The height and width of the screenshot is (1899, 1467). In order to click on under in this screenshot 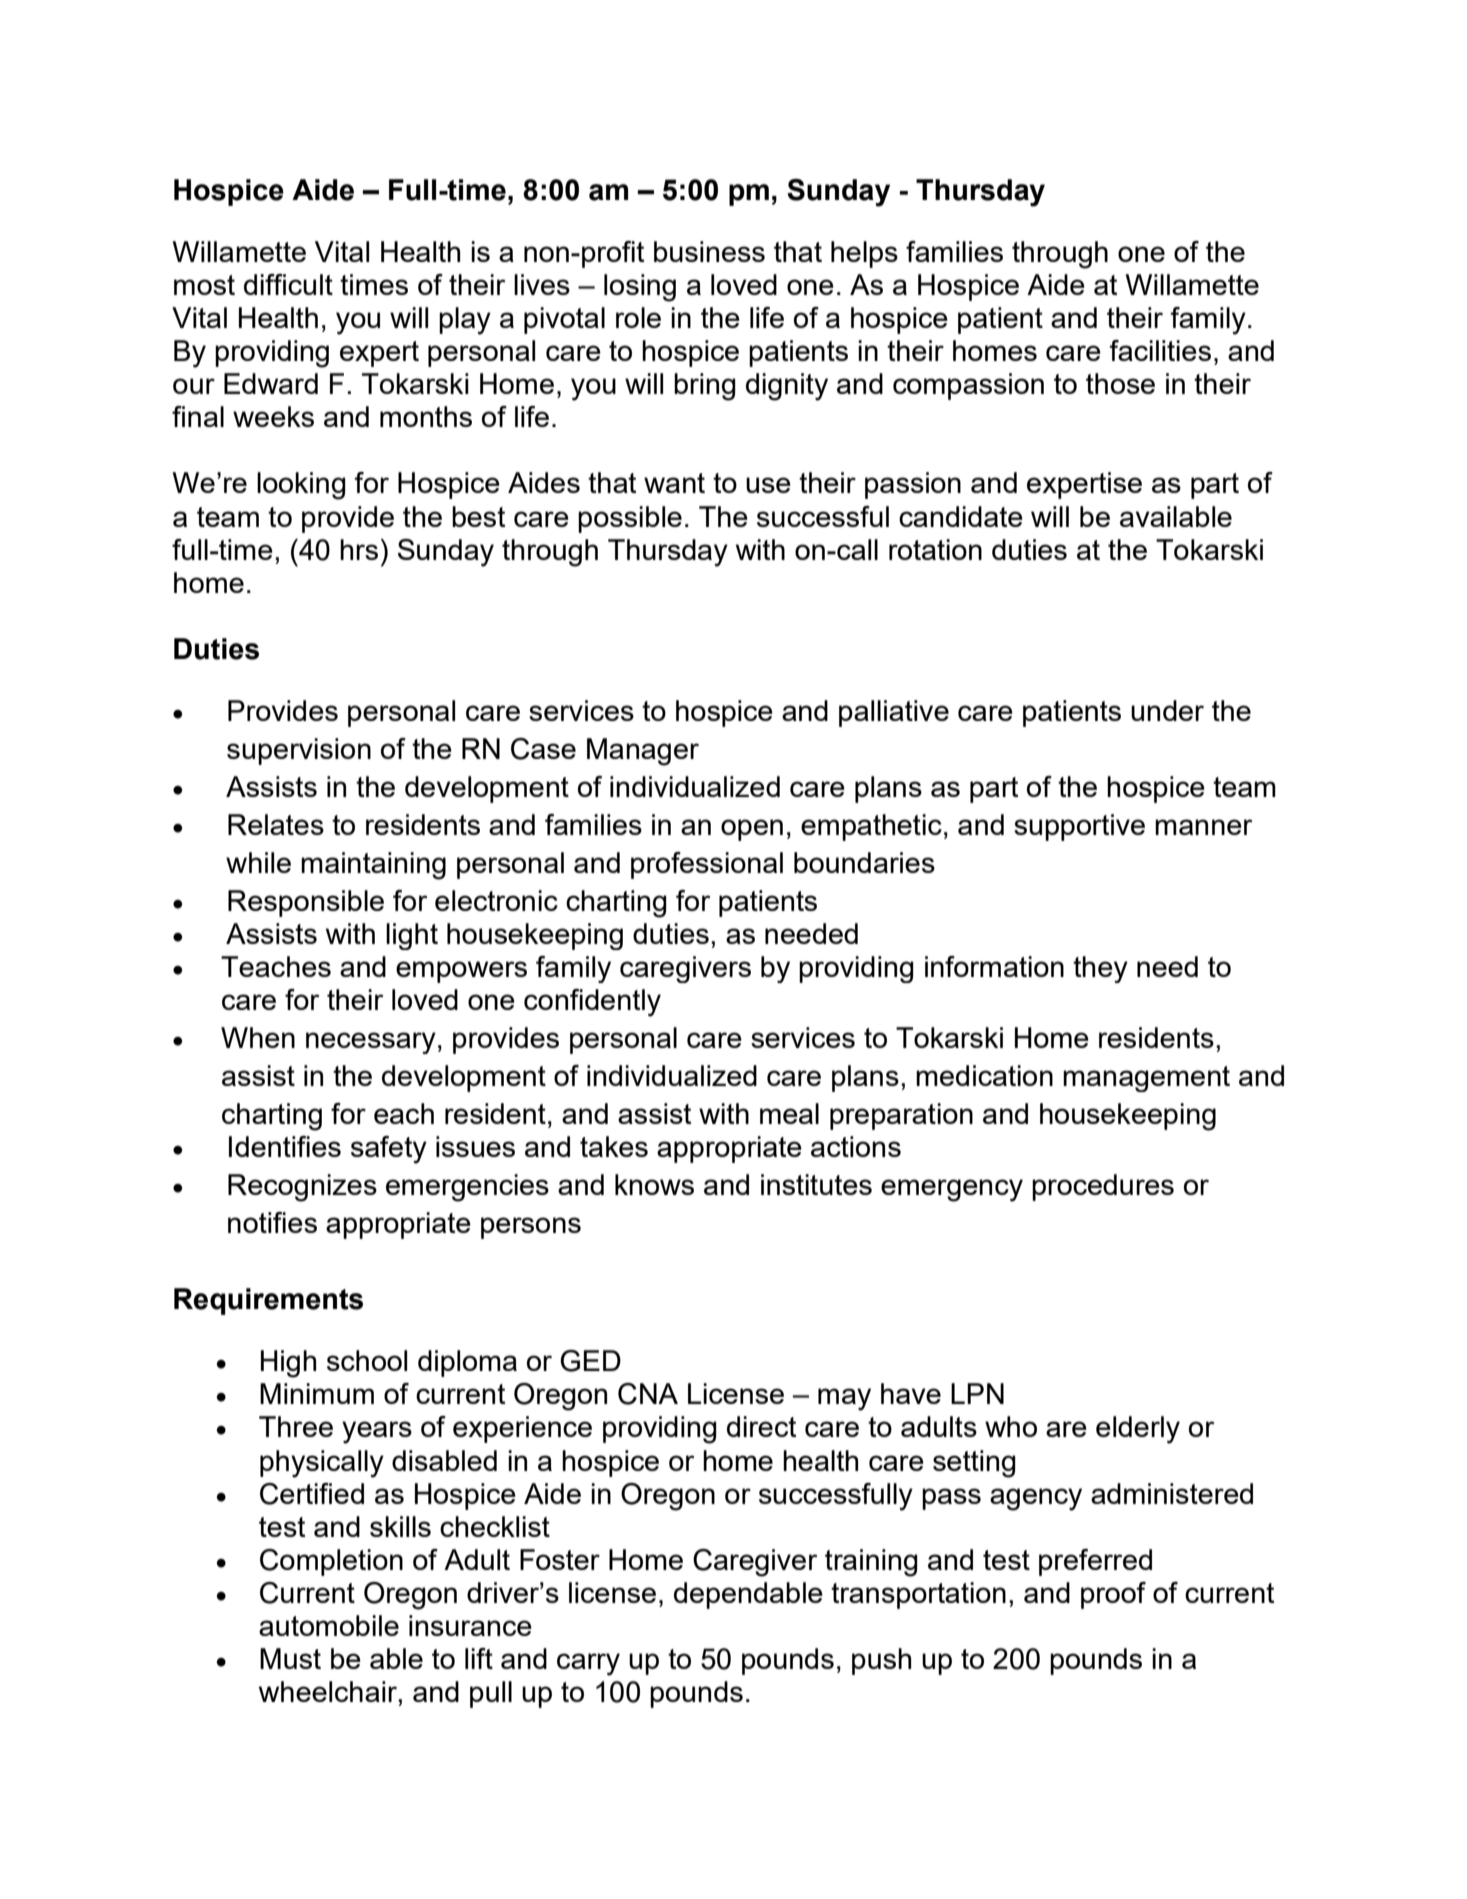, I will do `click(1167, 710)`.
